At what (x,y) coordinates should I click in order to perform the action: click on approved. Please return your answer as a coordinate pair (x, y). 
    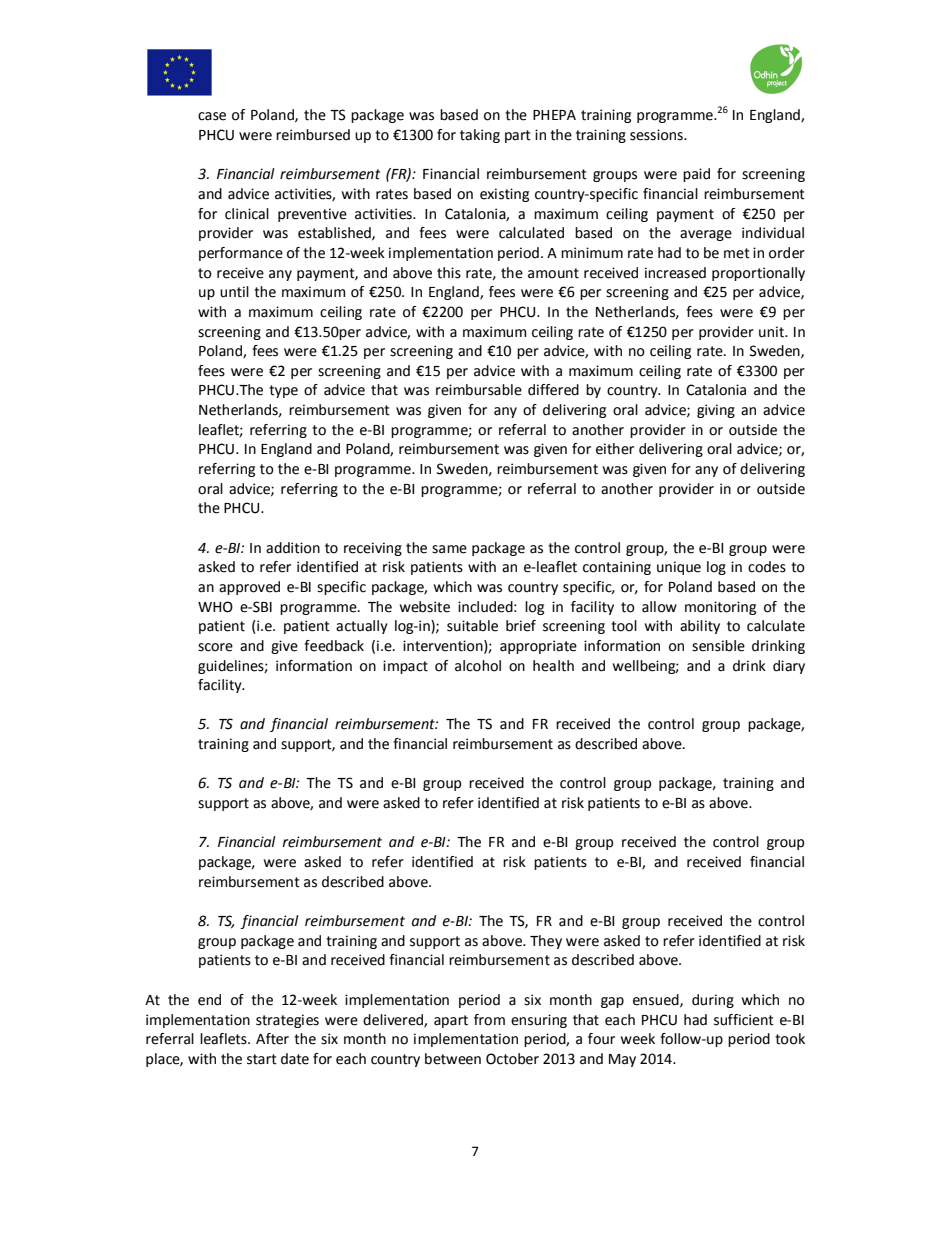
    Looking at the image, I should click on (249, 588).
